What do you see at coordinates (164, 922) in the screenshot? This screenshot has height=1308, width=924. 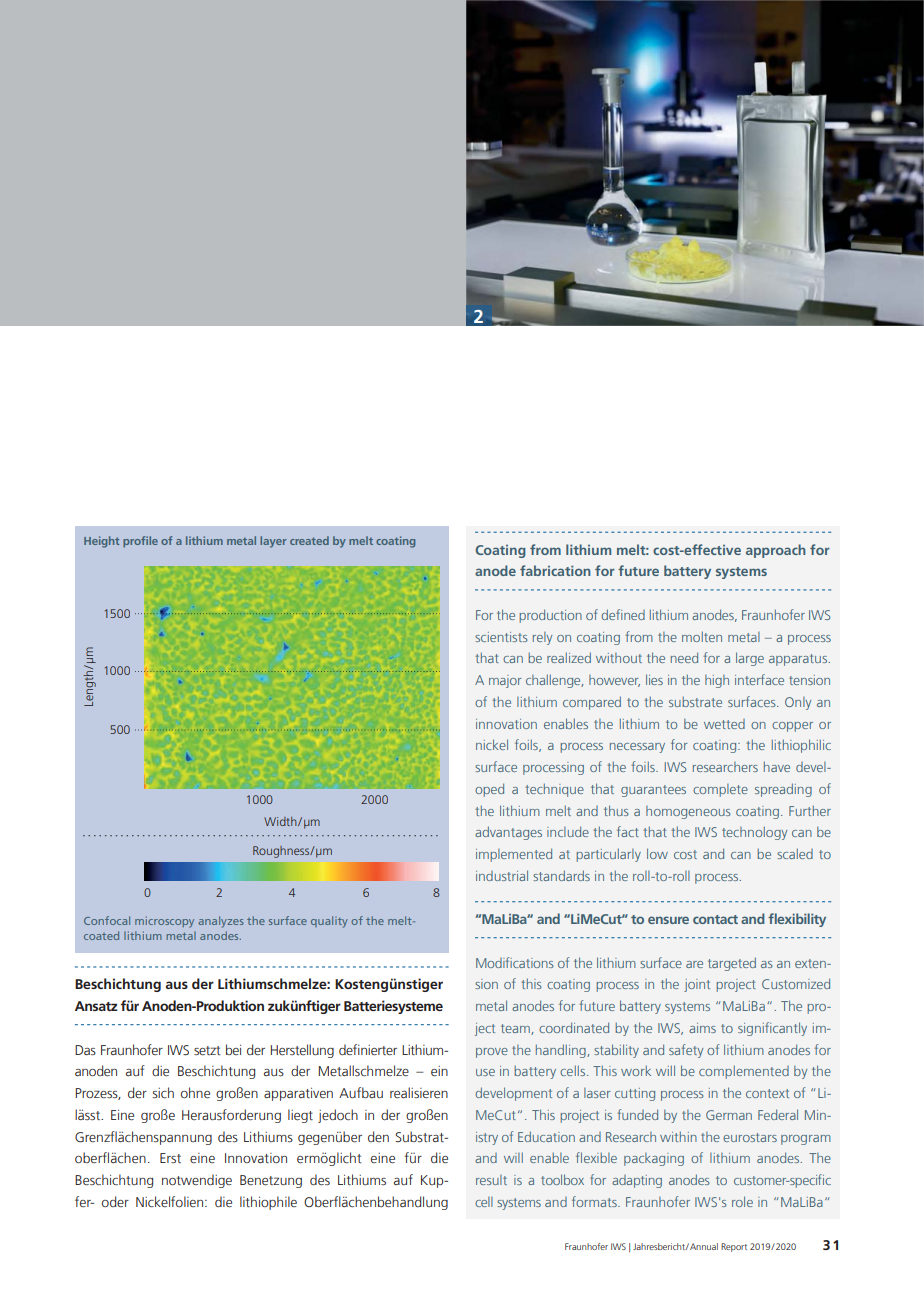 I see `microscopy` at bounding box center [164, 922].
